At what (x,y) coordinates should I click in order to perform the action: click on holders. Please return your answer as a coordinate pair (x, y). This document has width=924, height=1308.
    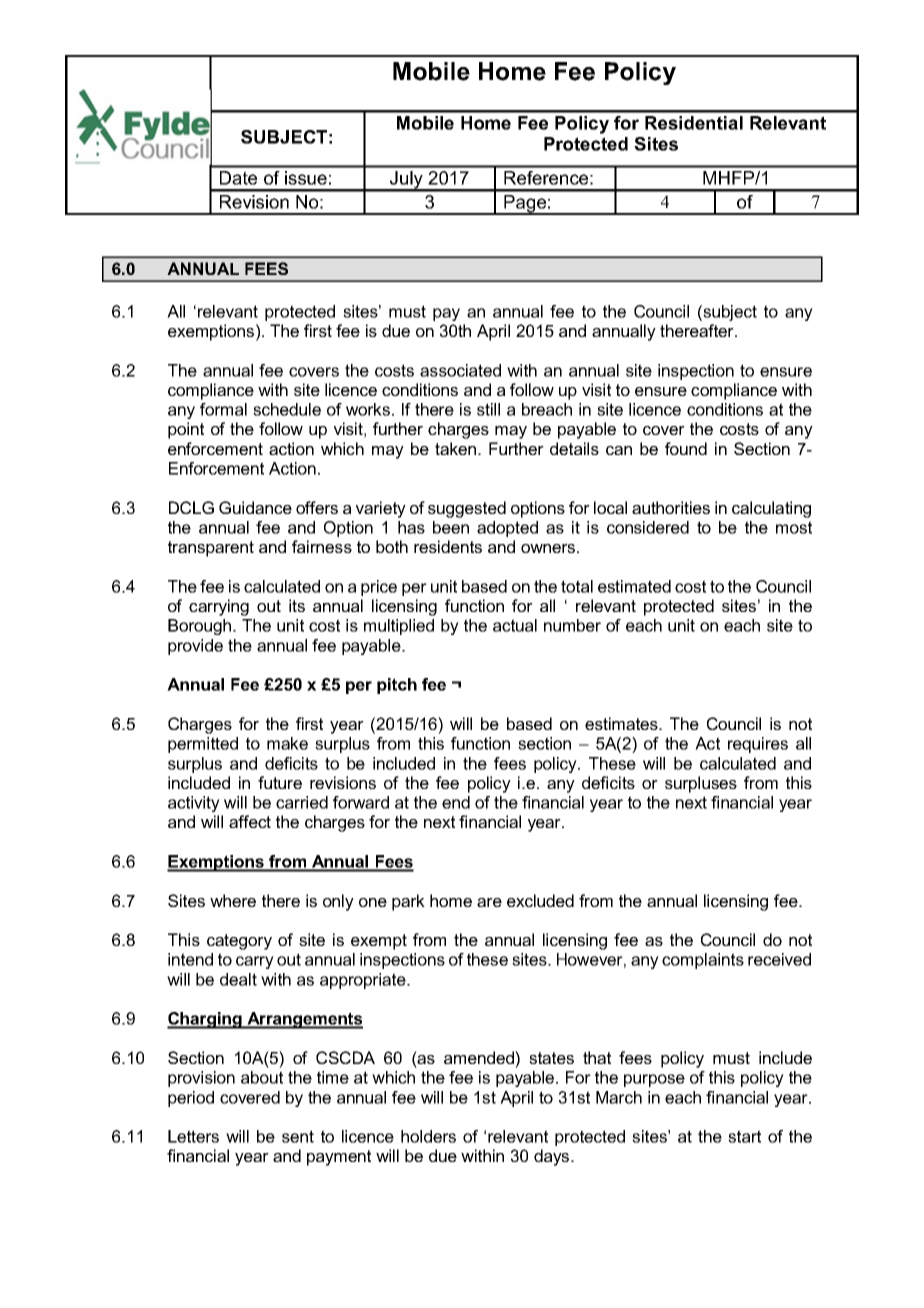
    Looking at the image, I should click on (428, 1136).
